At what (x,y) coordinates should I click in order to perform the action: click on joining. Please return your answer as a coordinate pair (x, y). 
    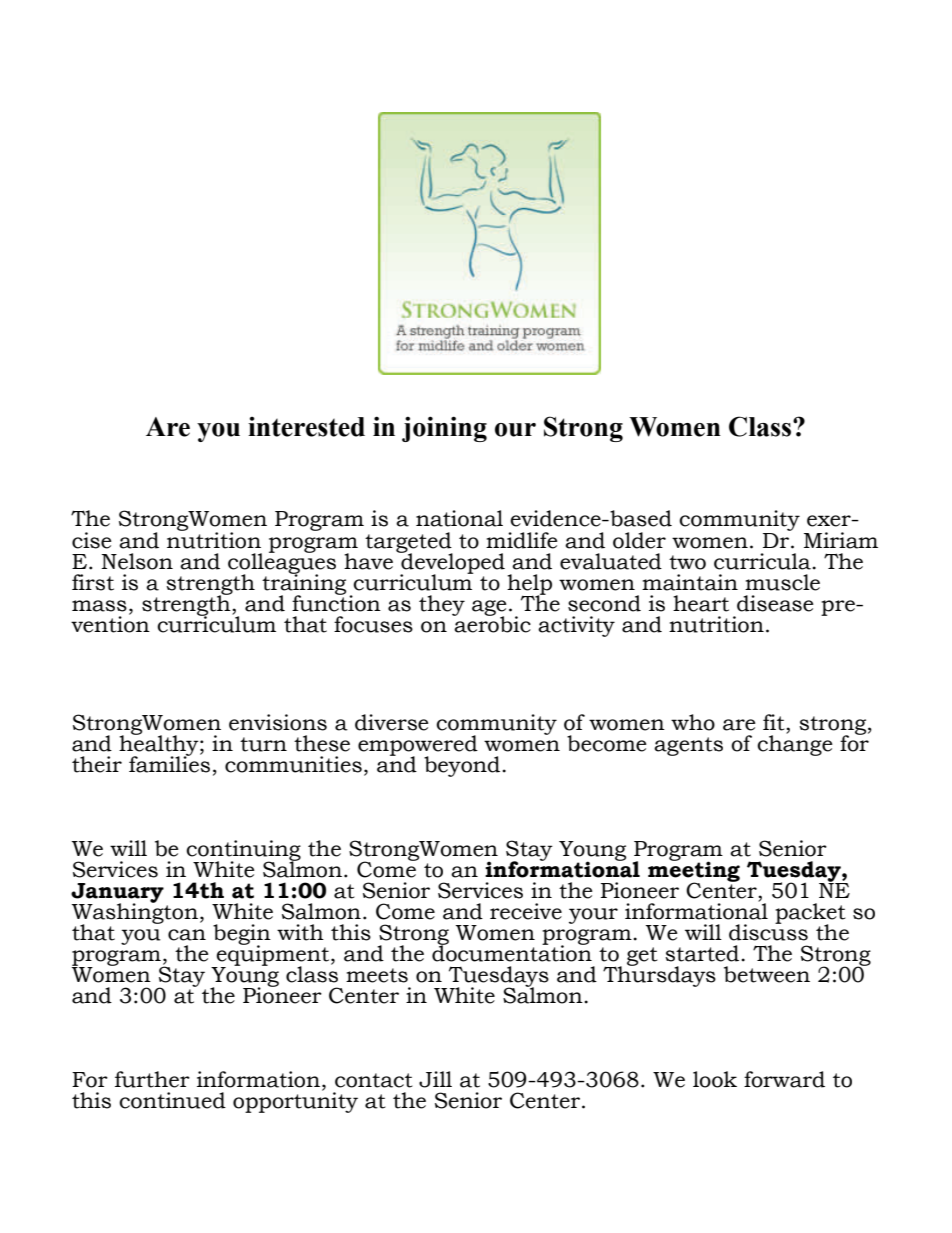
    Looking at the image, I should click on (444, 429).
